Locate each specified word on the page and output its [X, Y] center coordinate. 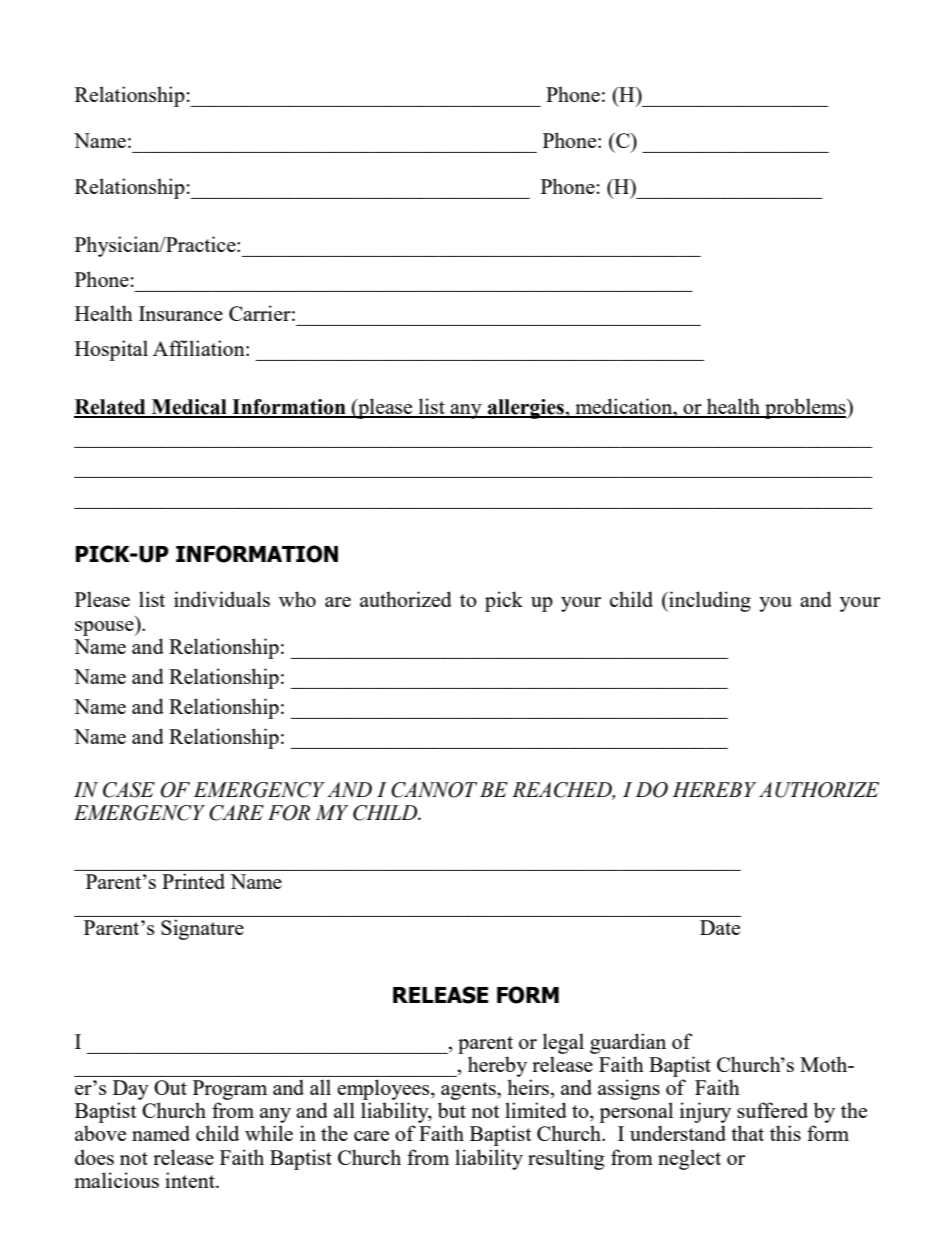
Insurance [181, 313]
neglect [689, 1159]
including [709, 601]
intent [191, 1180]
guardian [628, 1043]
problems [805, 408]
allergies [526, 409]
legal [563, 1043]
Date [720, 927]
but [452, 1110]
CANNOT [434, 790]
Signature [202, 929]
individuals [222, 599]
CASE [129, 790]
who [297, 599]
